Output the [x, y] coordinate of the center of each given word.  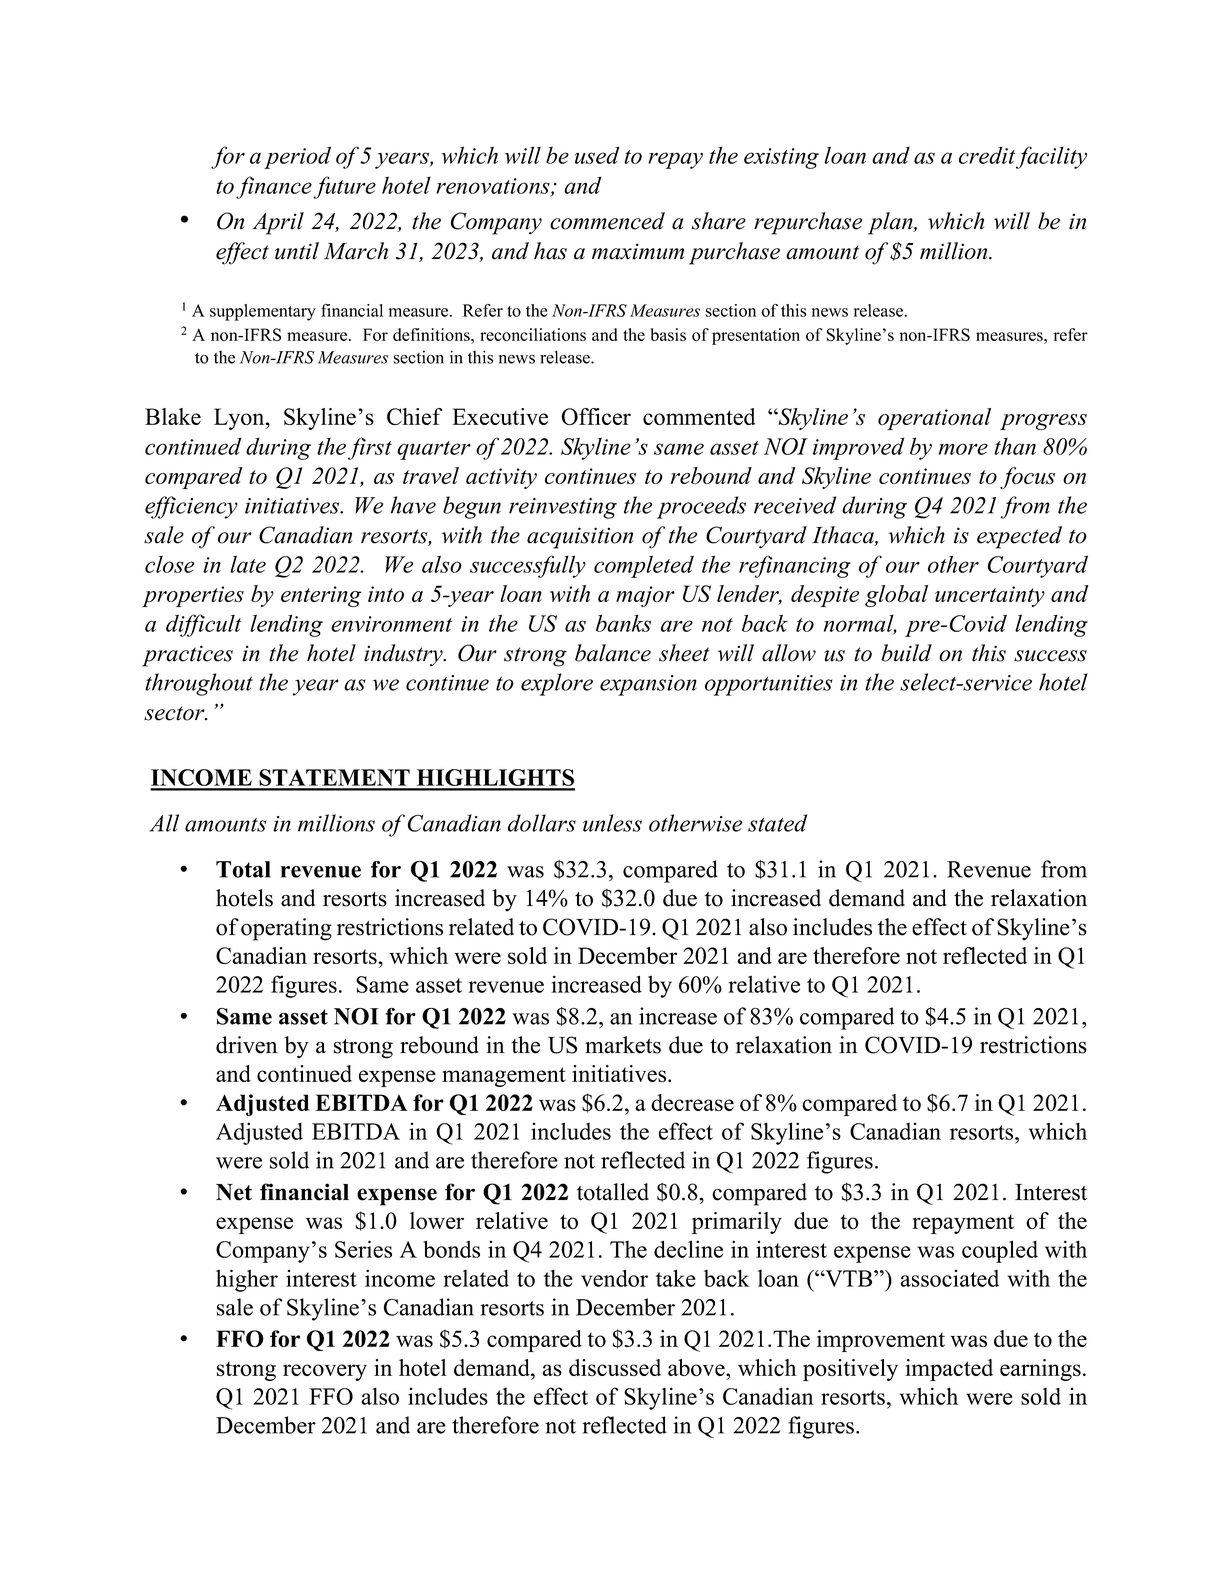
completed [644, 566]
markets [623, 1045]
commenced [607, 221]
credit [987, 155]
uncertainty [990, 596]
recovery [325, 1372]
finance [274, 187]
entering [321, 596]
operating [286, 929]
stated [777, 823]
